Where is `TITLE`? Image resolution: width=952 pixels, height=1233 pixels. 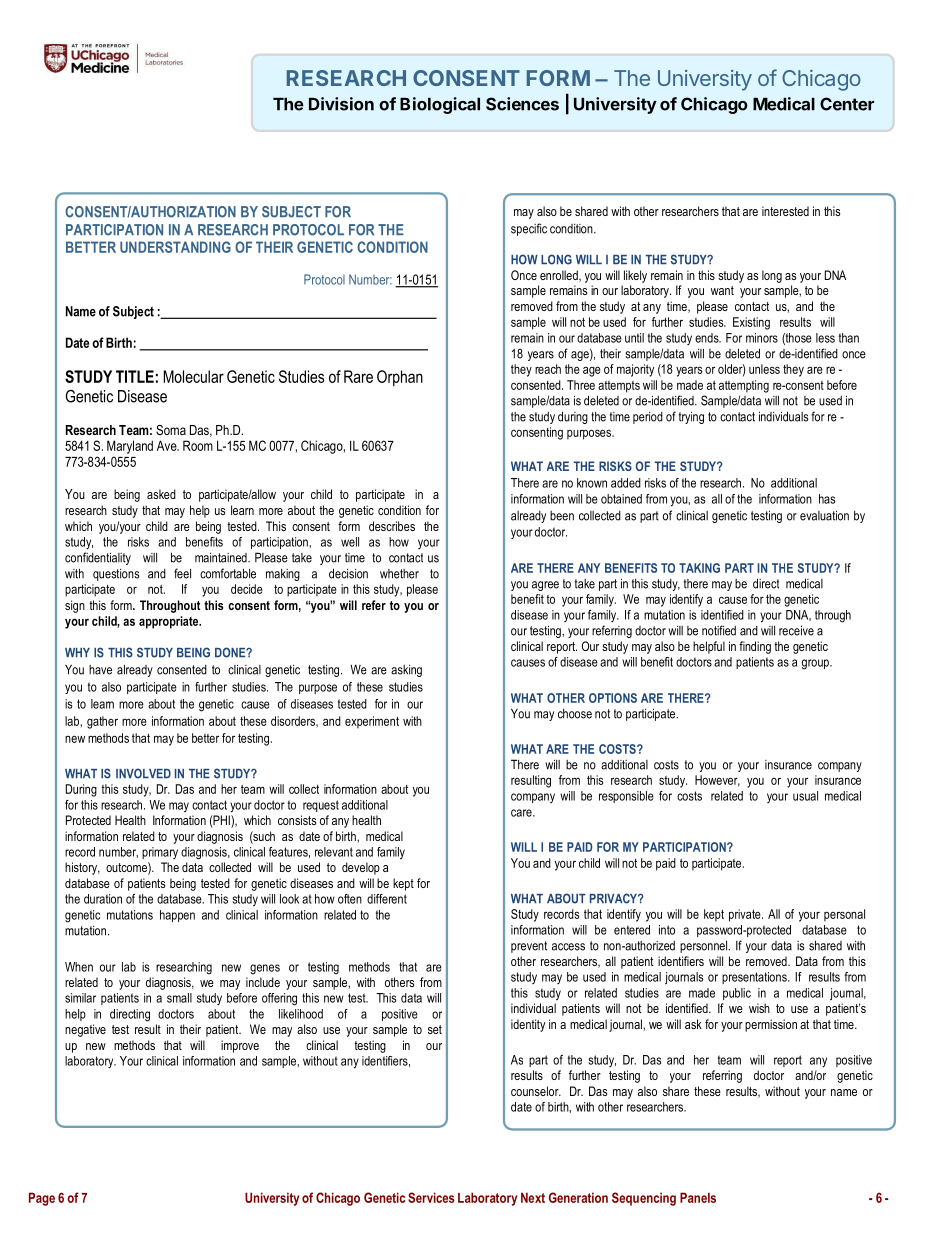
TITLE is located at coordinates (135, 376).
